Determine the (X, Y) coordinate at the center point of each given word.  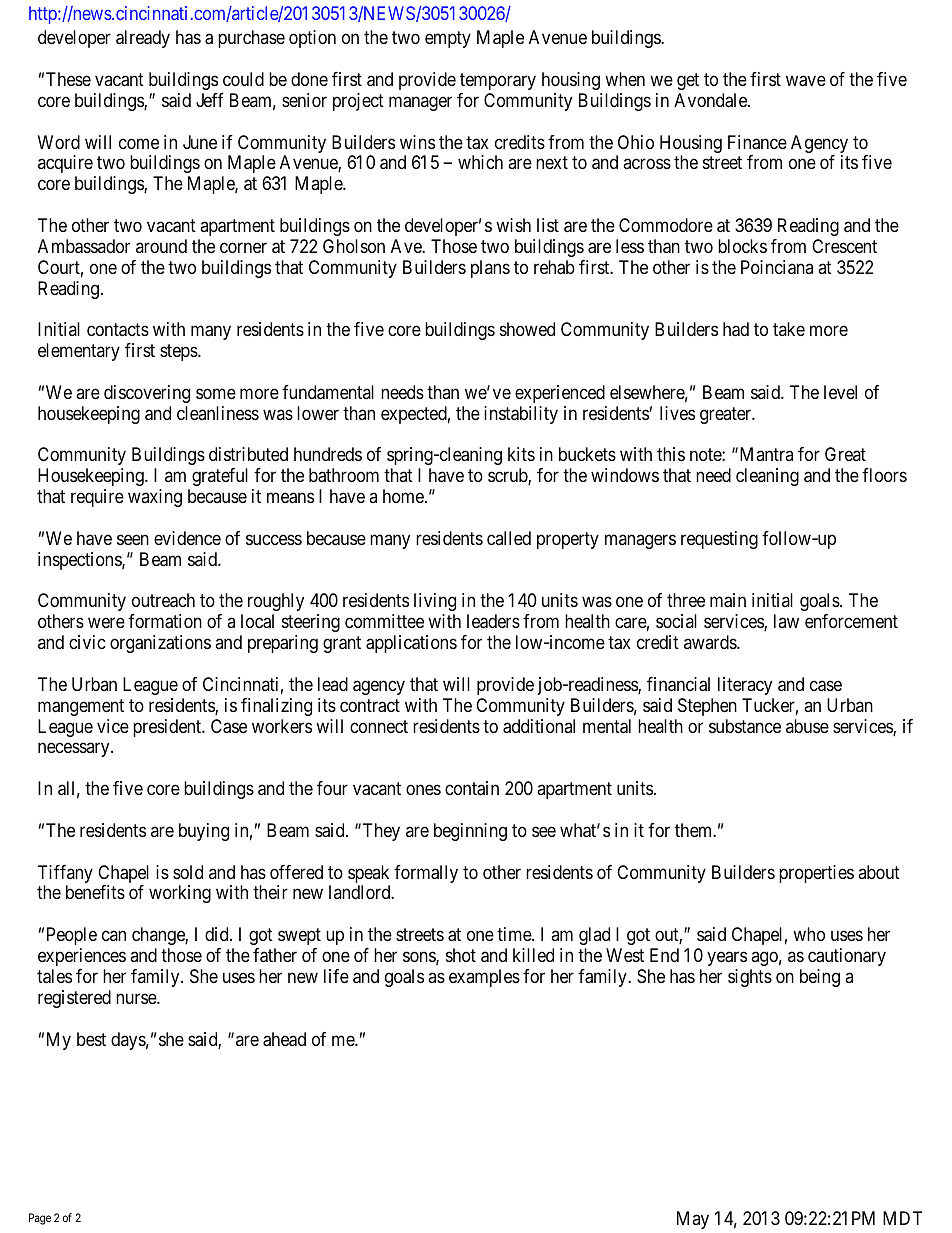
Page (40, 1219)
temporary (498, 81)
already (143, 39)
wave (806, 81)
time (515, 934)
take (789, 329)
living (435, 604)
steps (179, 352)
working (180, 894)
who (809, 934)
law (786, 621)
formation (165, 621)
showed (527, 329)
